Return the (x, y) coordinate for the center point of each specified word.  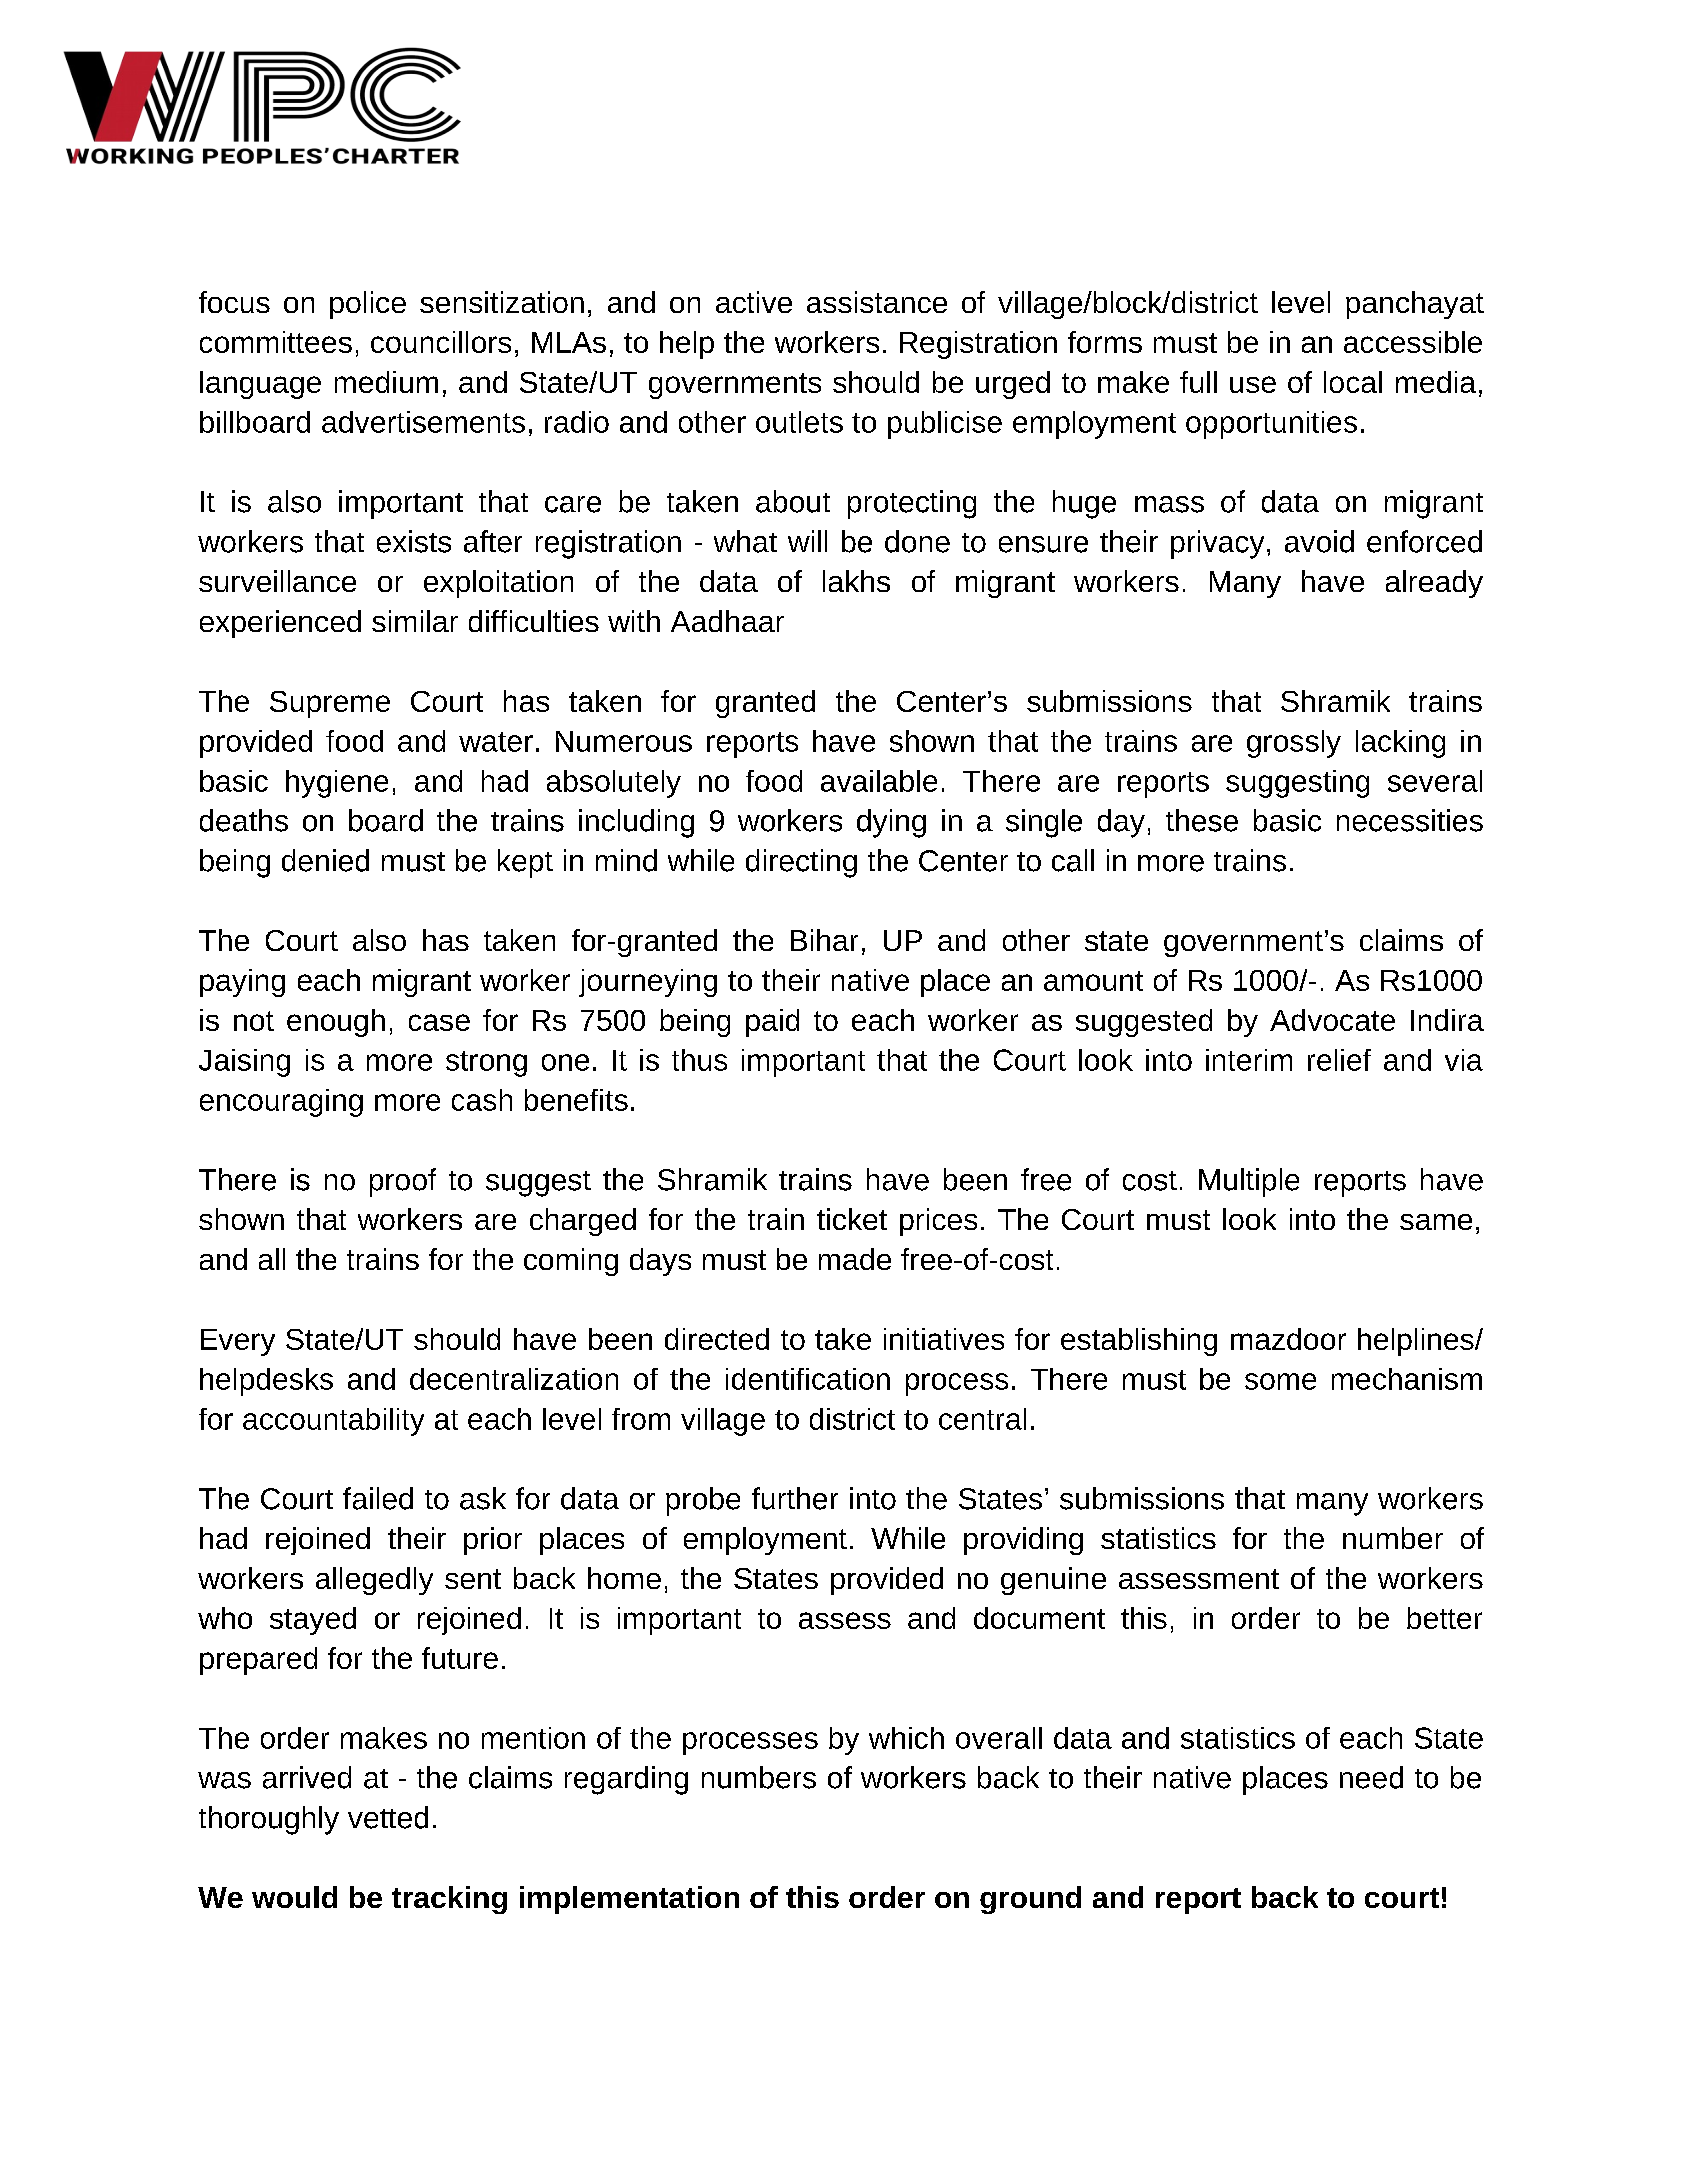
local (1353, 382)
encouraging (281, 1103)
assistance (877, 302)
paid (772, 1023)
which (906, 1738)
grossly (1294, 744)
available (879, 781)
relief (1339, 1060)
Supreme (330, 704)
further (795, 1498)
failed (378, 1498)
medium (386, 382)
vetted (388, 1817)
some (1280, 1381)
